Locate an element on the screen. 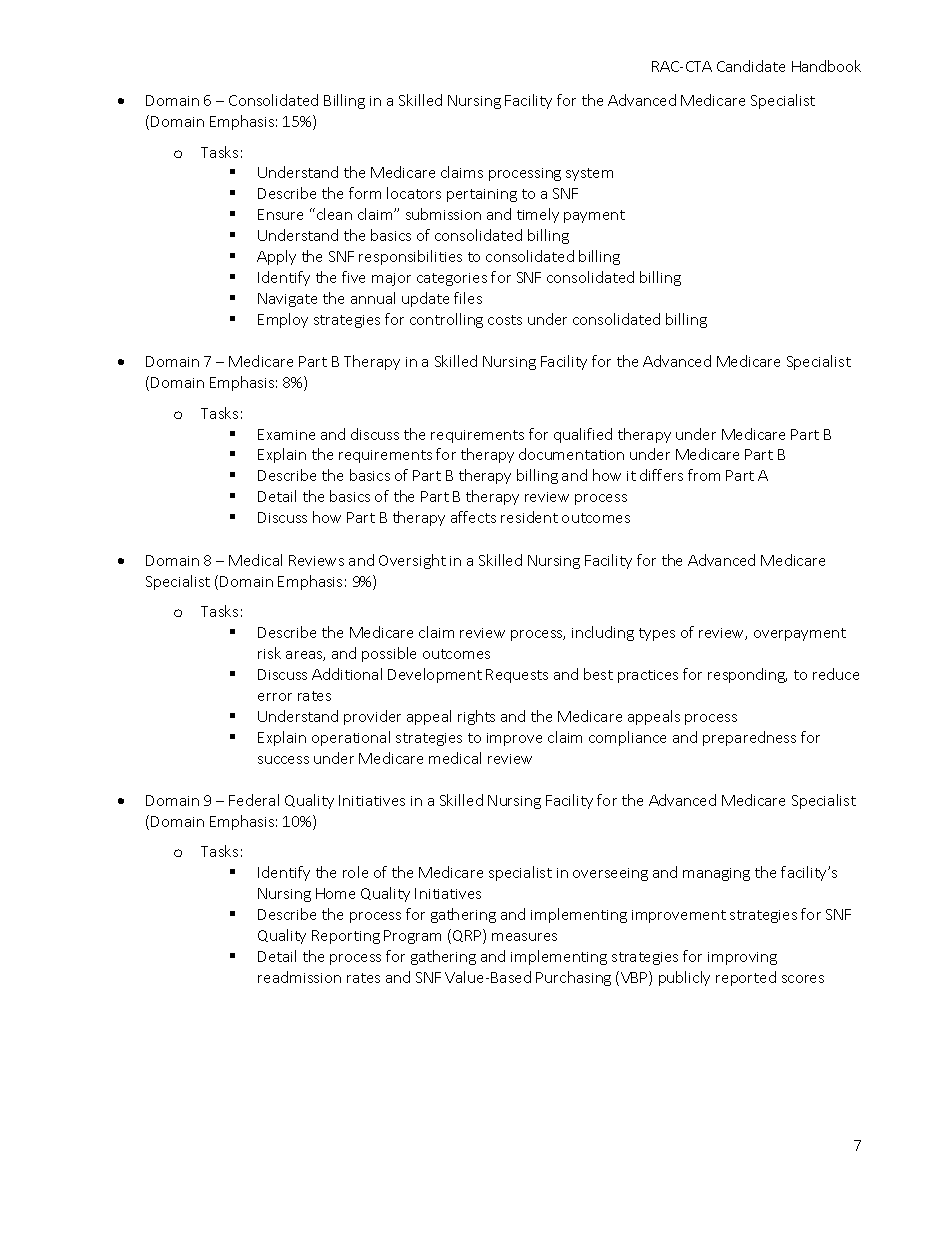 The image size is (952, 1233). rights is located at coordinates (476, 717).
